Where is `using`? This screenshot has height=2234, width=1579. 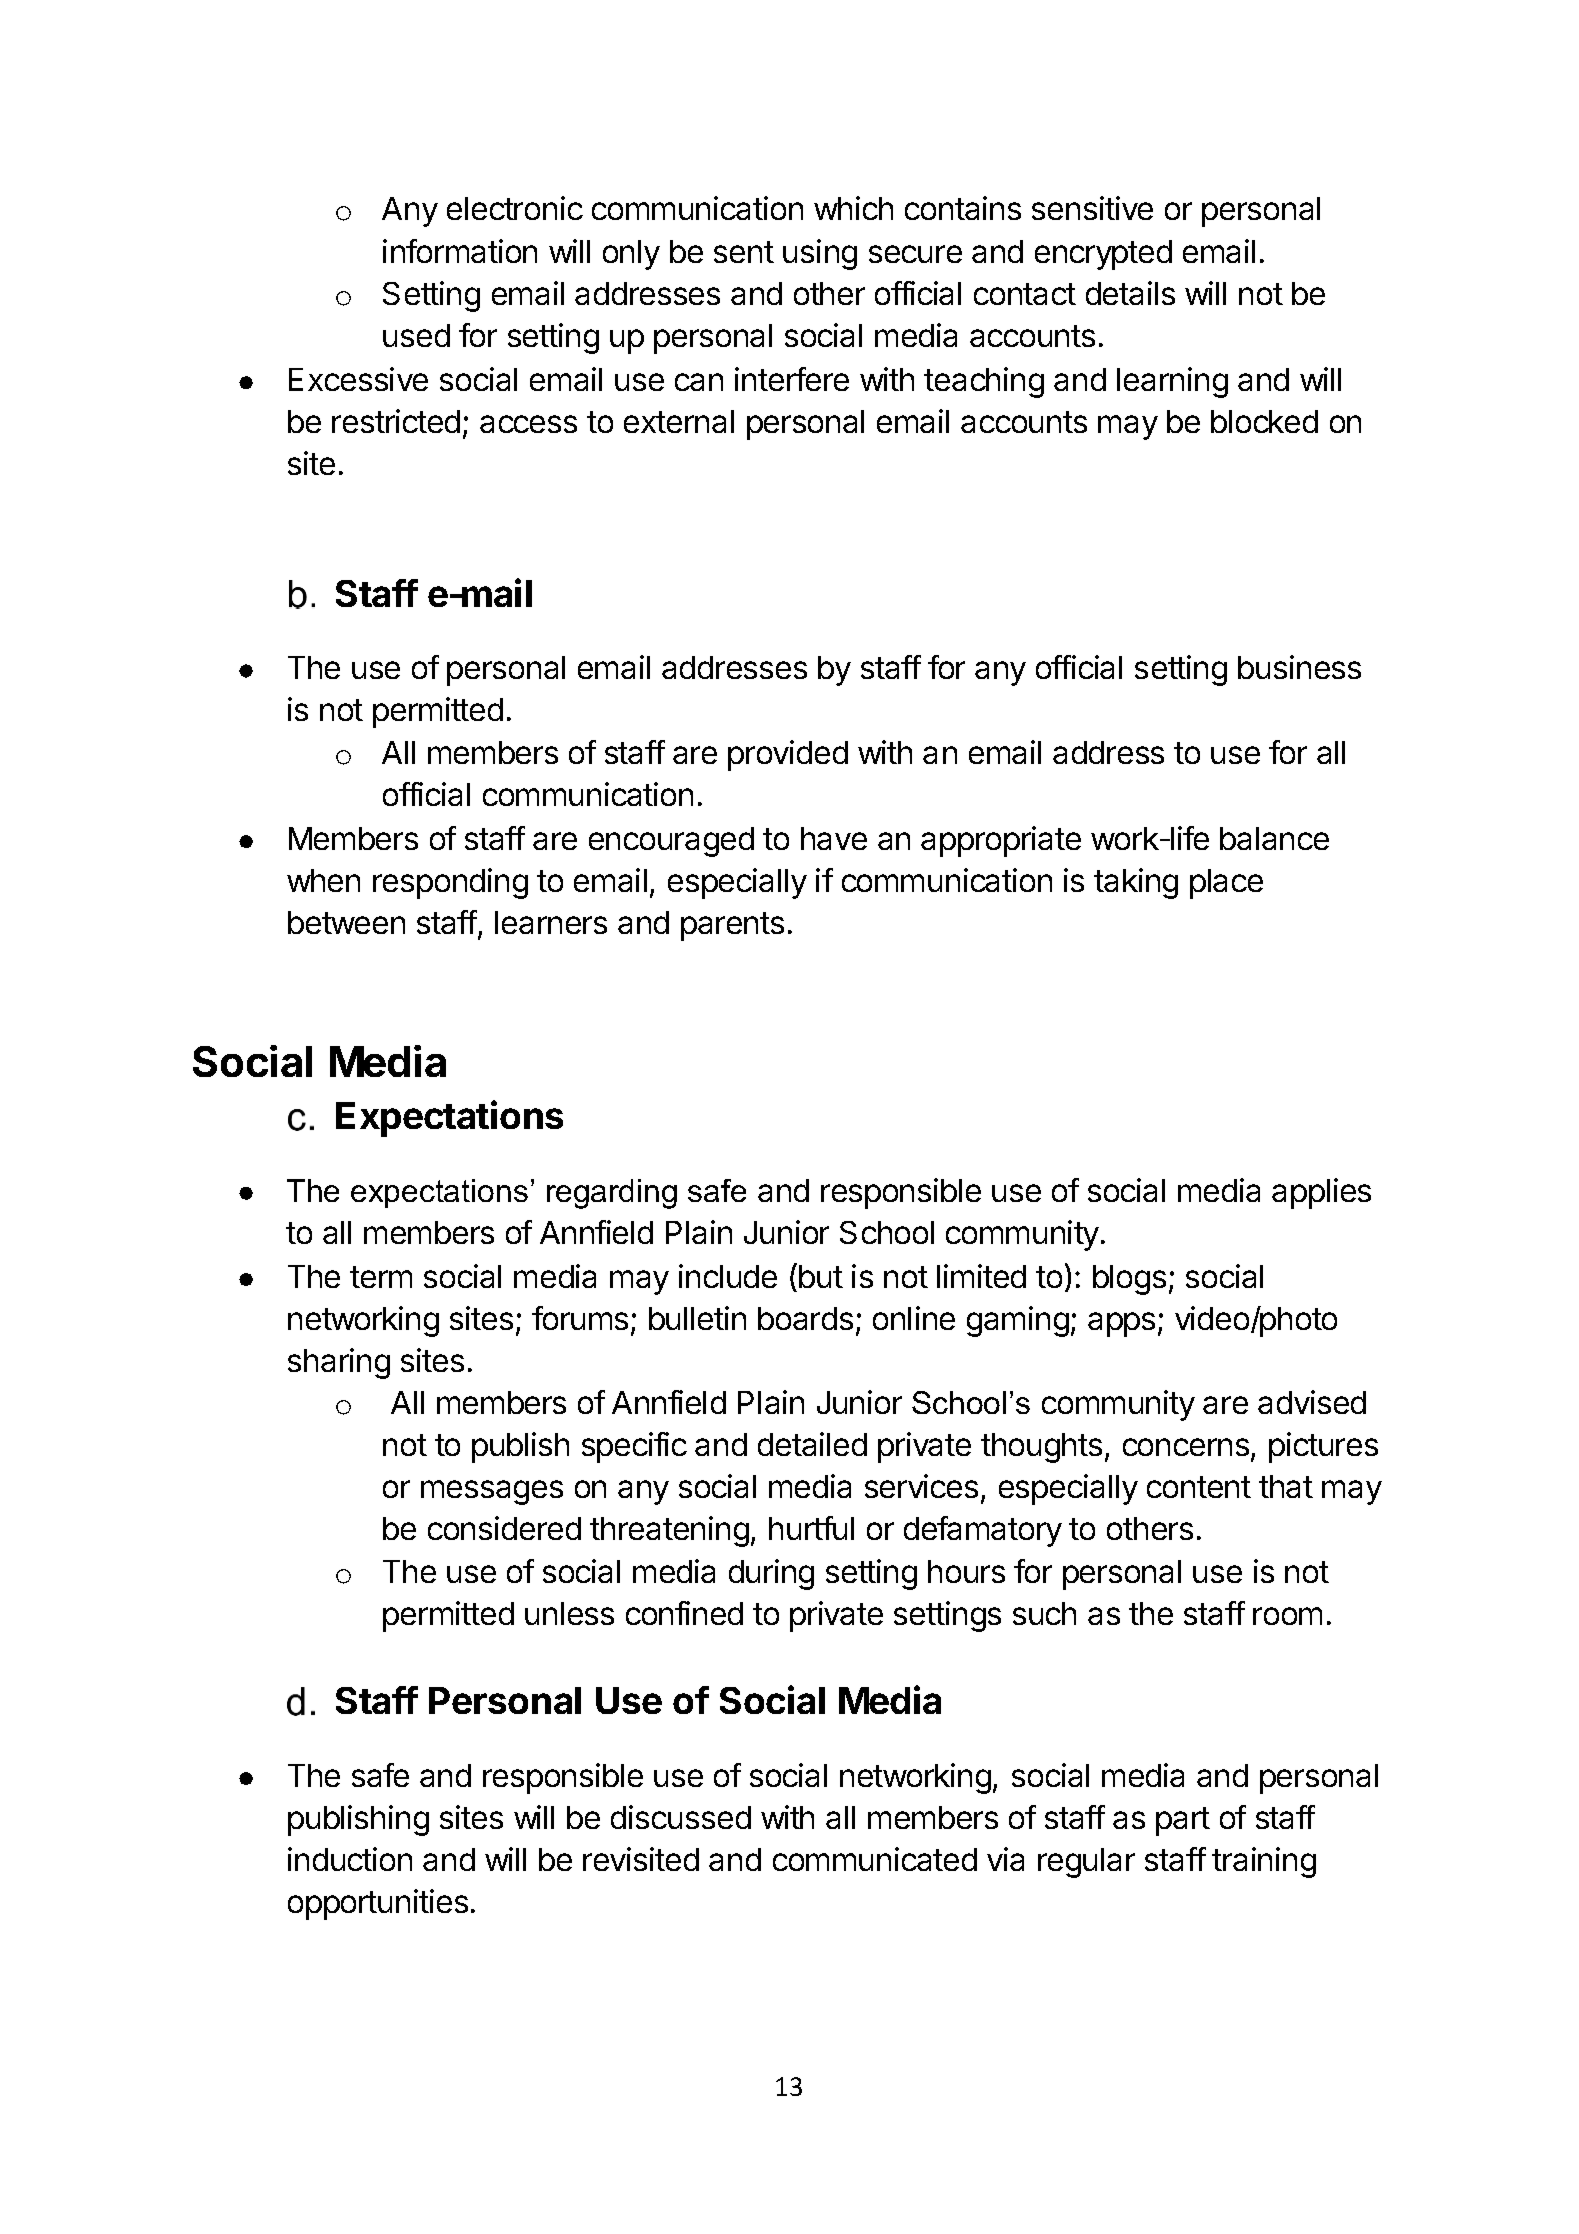
using is located at coordinates (820, 254).
